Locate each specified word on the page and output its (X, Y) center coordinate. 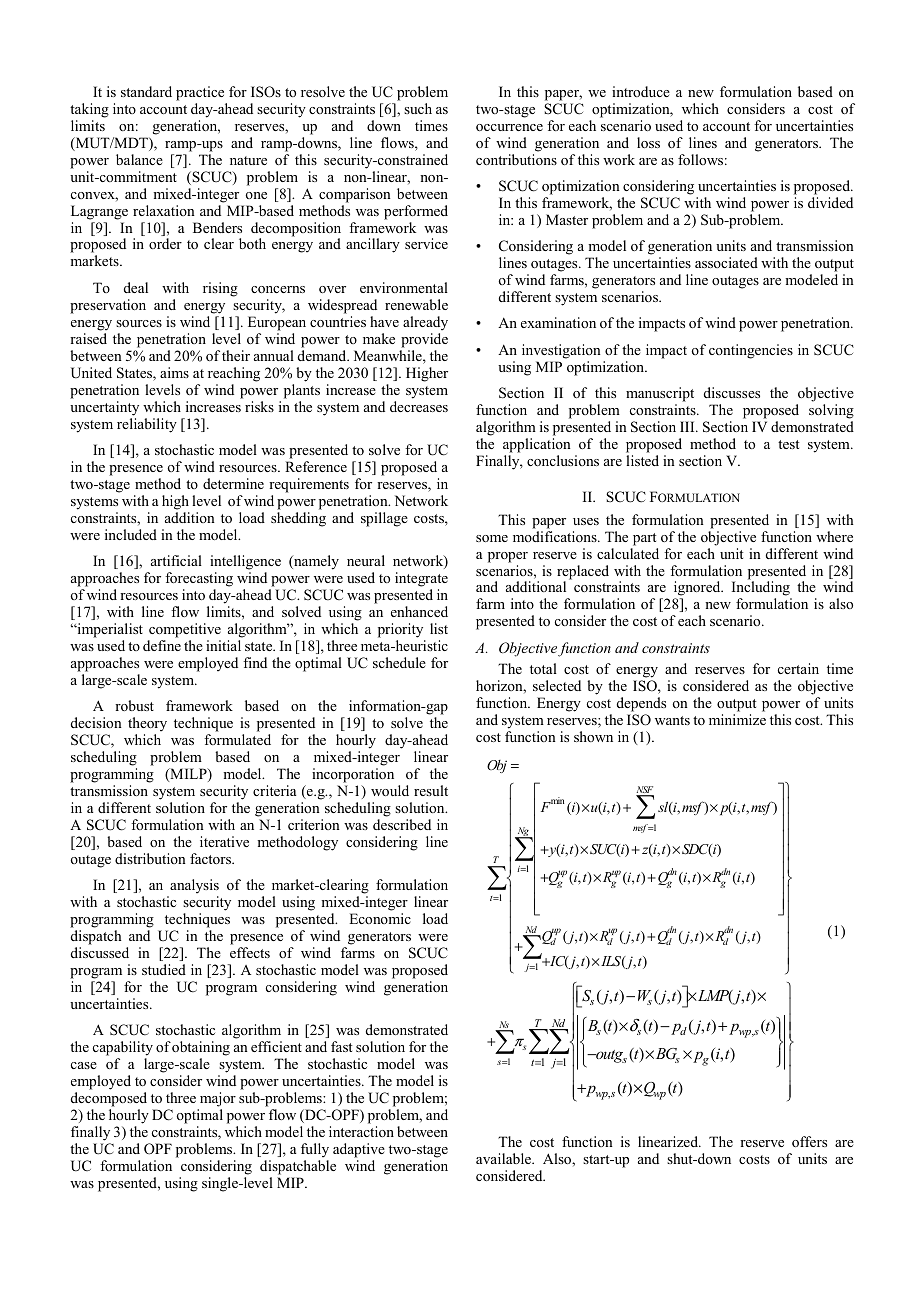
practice (200, 93)
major (218, 1099)
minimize (737, 719)
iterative (224, 841)
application (537, 445)
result (431, 790)
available (504, 1158)
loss (648, 142)
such (418, 108)
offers (809, 1141)
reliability (147, 425)
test (788, 444)
